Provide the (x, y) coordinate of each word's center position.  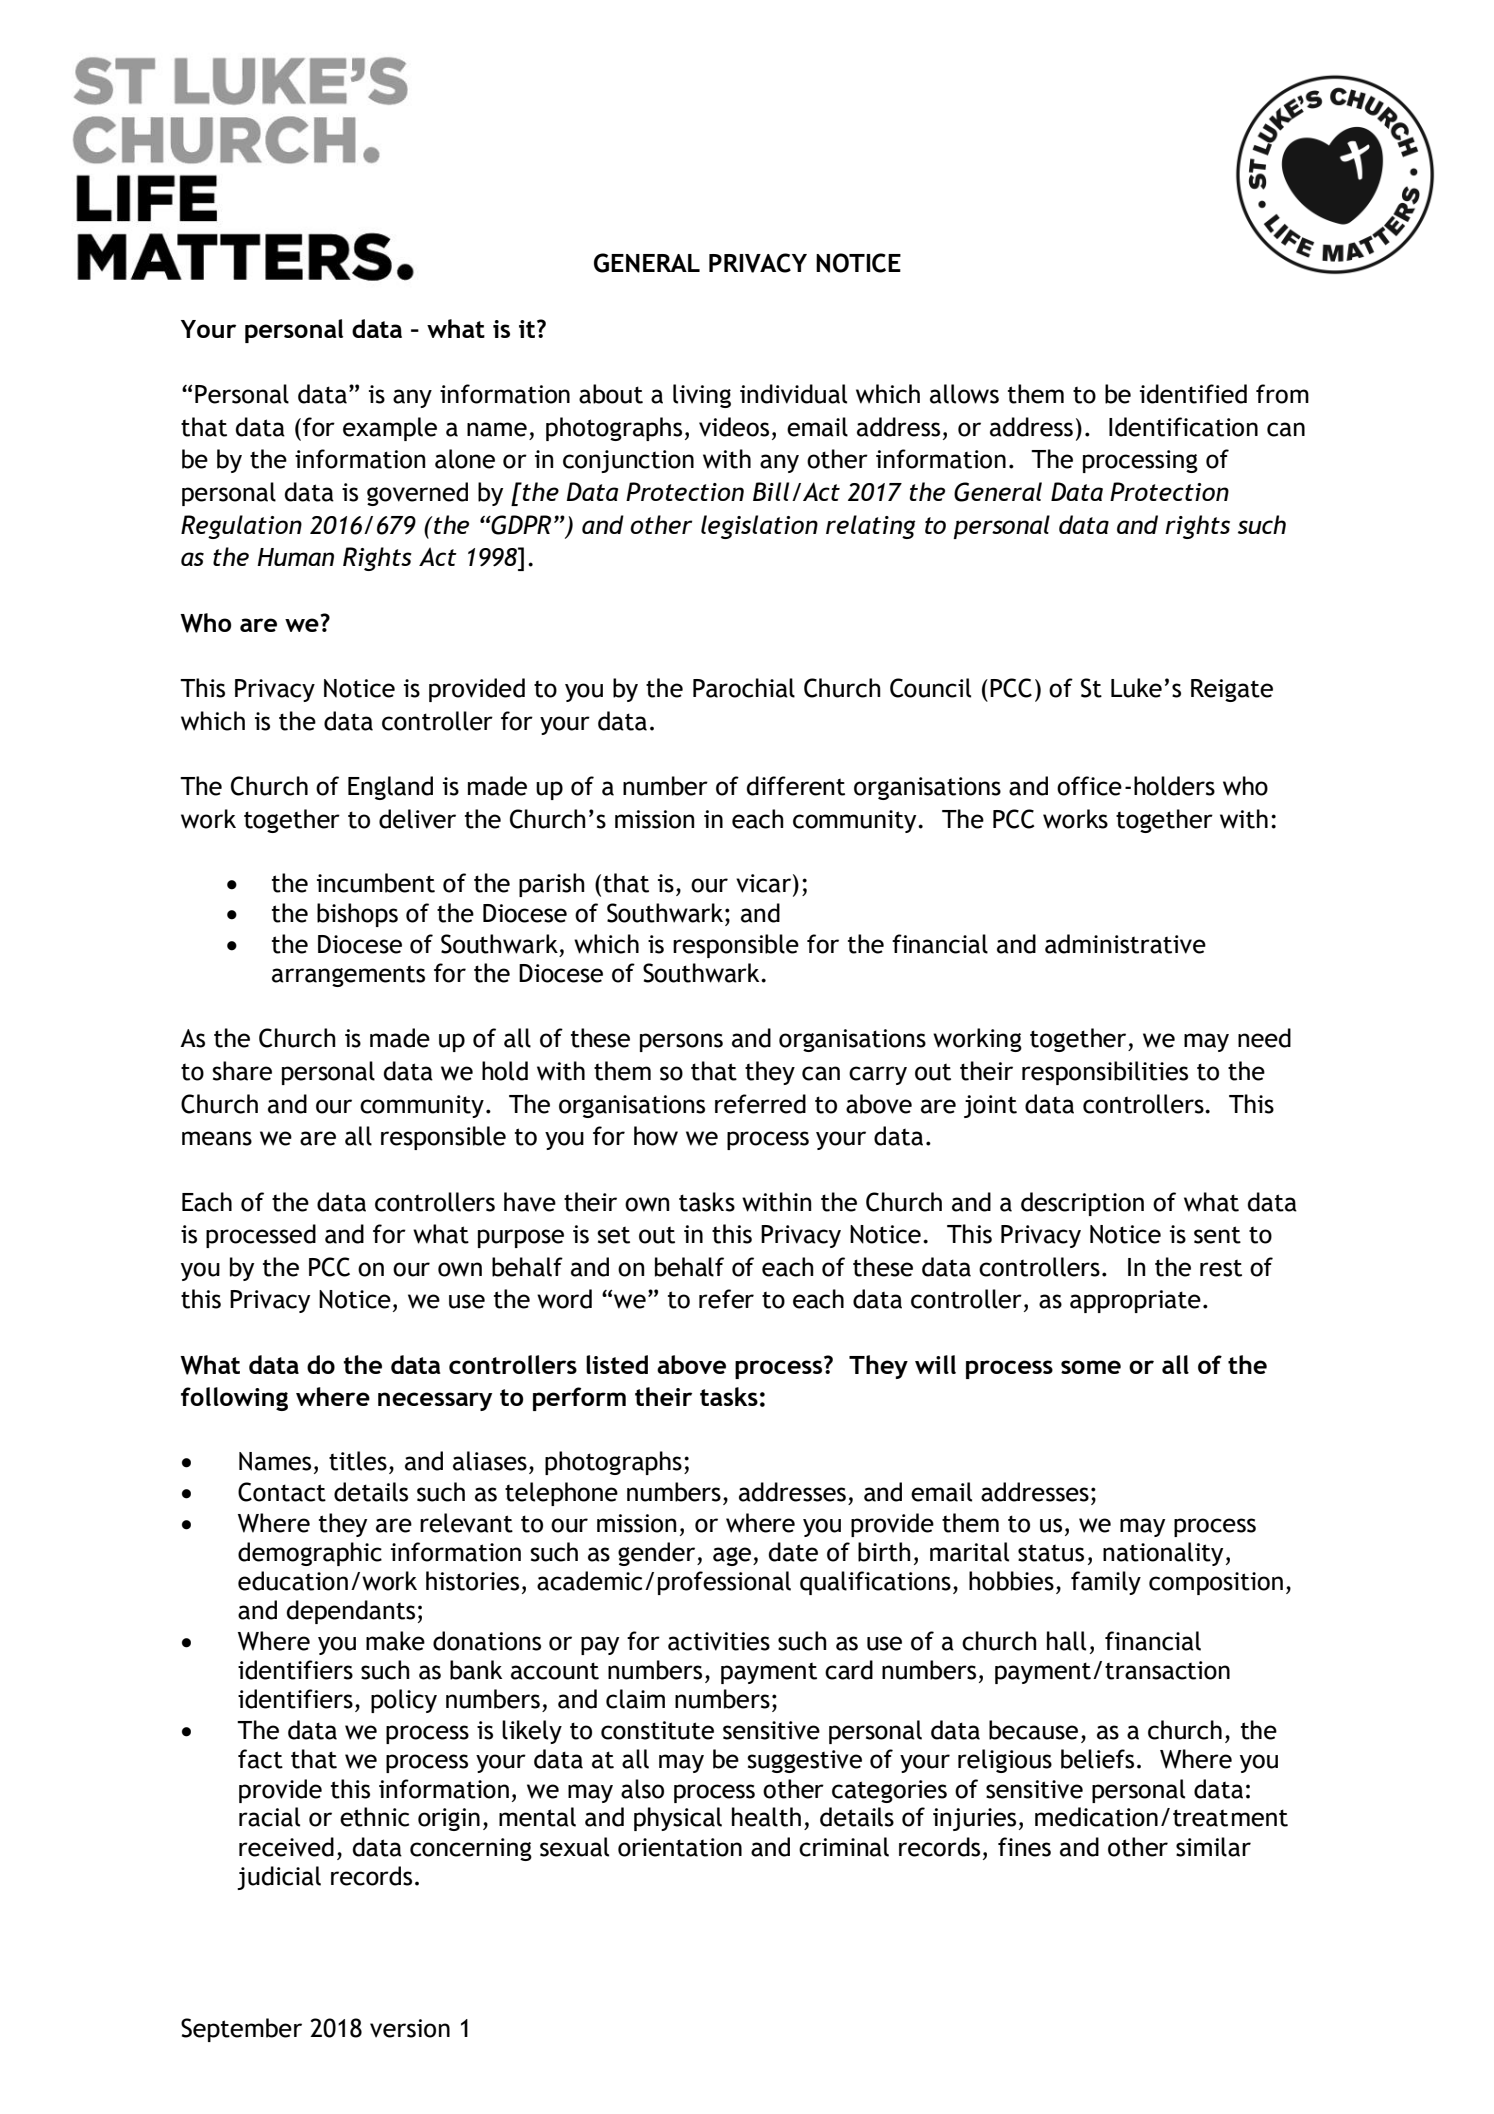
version (410, 2028)
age (733, 1556)
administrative (1125, 944)
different (796, 786)
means (217, 1138)
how (656, 1136)
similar (1213, 1847)
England (390, 788)
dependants (351, 1612)
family (1106, 1583)
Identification (1183, 427)
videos (734, 427)
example (390, 429)
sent (1217, 1235)
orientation (680, 1847)
